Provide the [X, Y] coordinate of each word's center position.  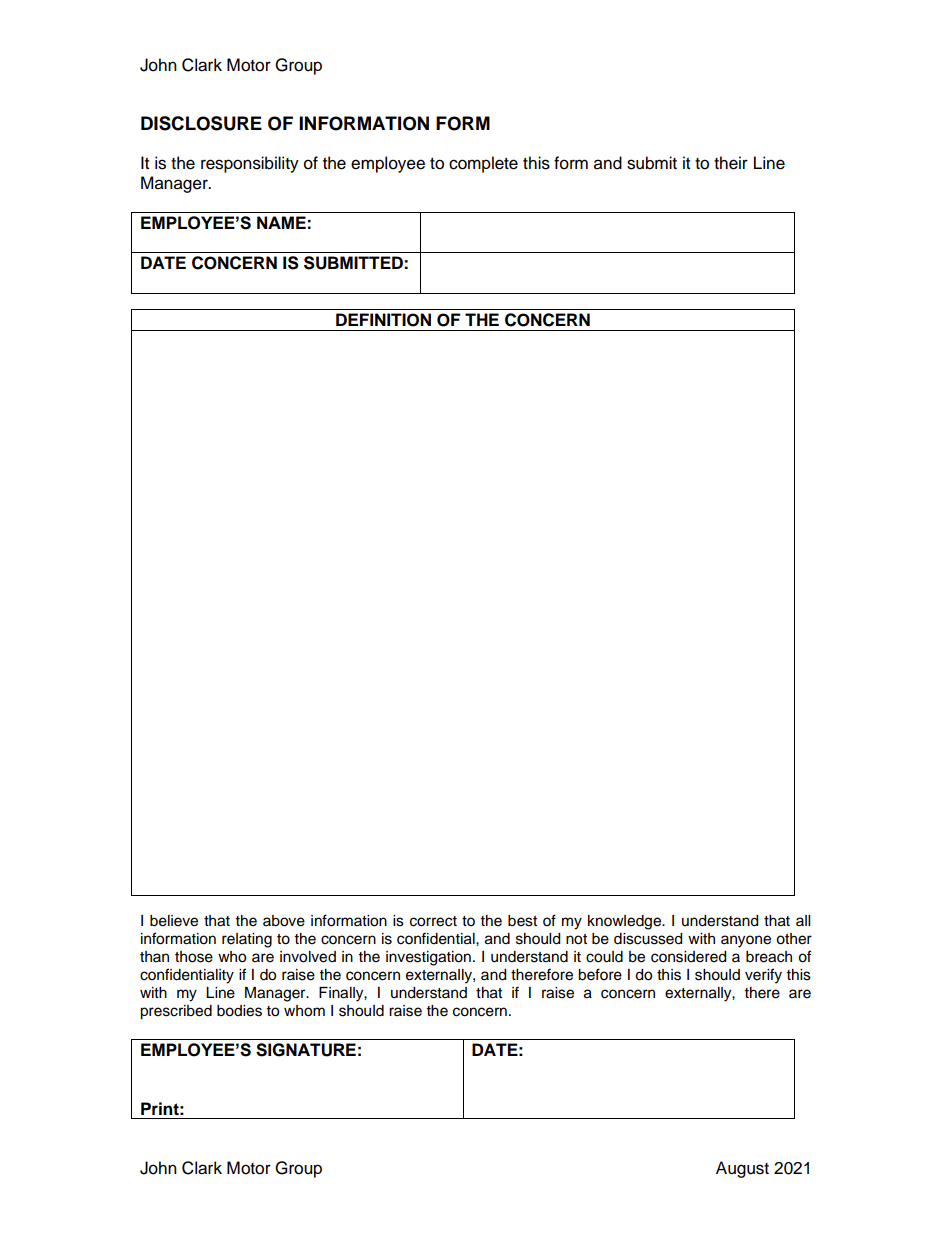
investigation [428, 958]
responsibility [250, 164]
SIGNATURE [306, 1050]
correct [433, 921]
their [731, 163]
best [522, 921]
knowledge [625, 922]
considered [688, 957]
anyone [746, 941]
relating [247, 940]
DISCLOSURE [201, 123]
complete [483, 164]
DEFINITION [383, 320]
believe [174, 921]
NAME [281, 222]
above [284, 921]
